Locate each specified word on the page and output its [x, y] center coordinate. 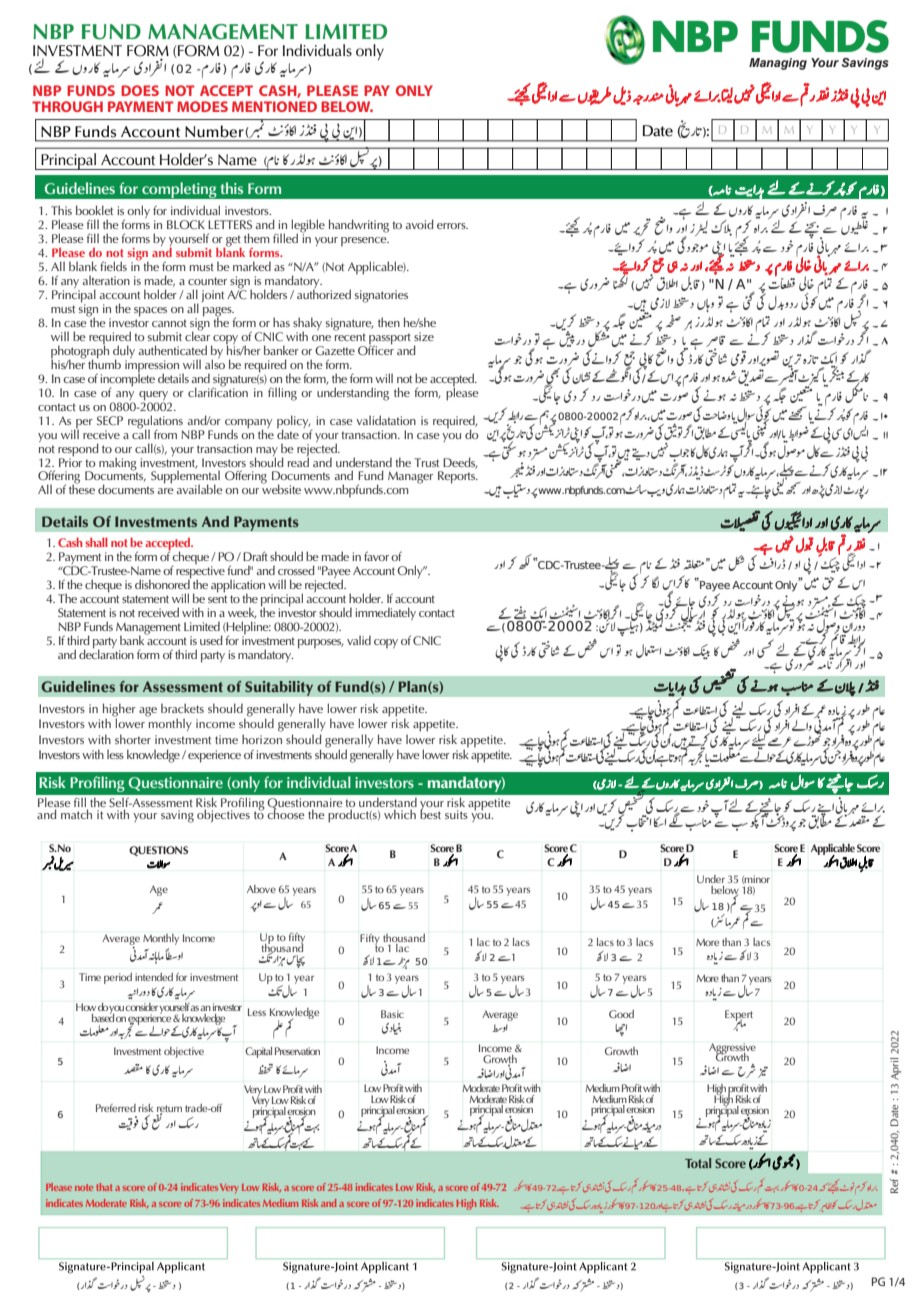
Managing [778, 64]
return [169, 1109]
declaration [106, 653]
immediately [385, 613]
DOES [140, 90]
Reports [458, 477]
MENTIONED [274, 106]
